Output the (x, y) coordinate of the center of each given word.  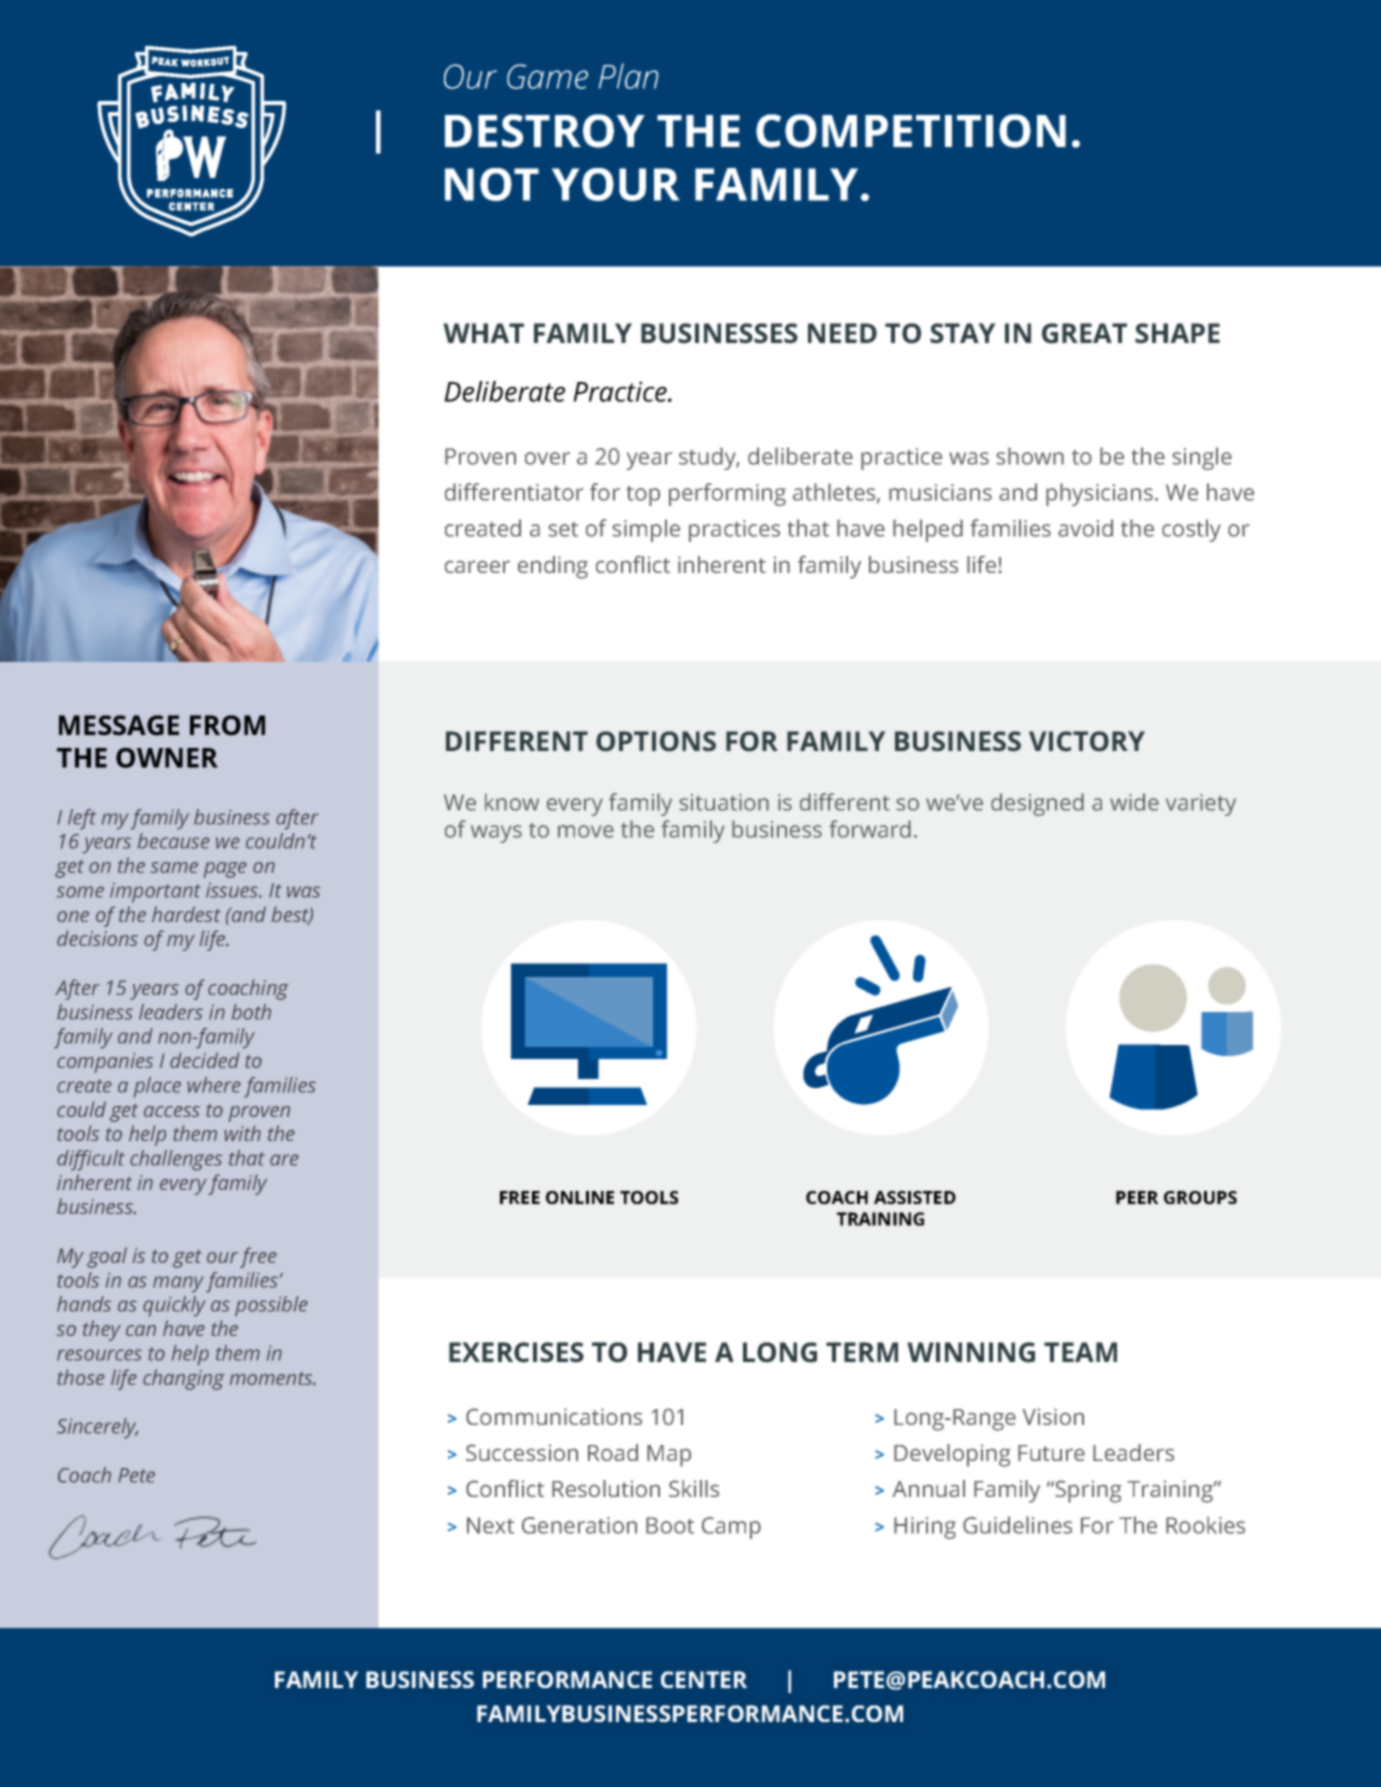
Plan (628, 76)
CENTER (704, 1679)
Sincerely (98, 1428)
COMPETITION (911, 131)
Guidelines (1017, 1525)
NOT (492, 184)
